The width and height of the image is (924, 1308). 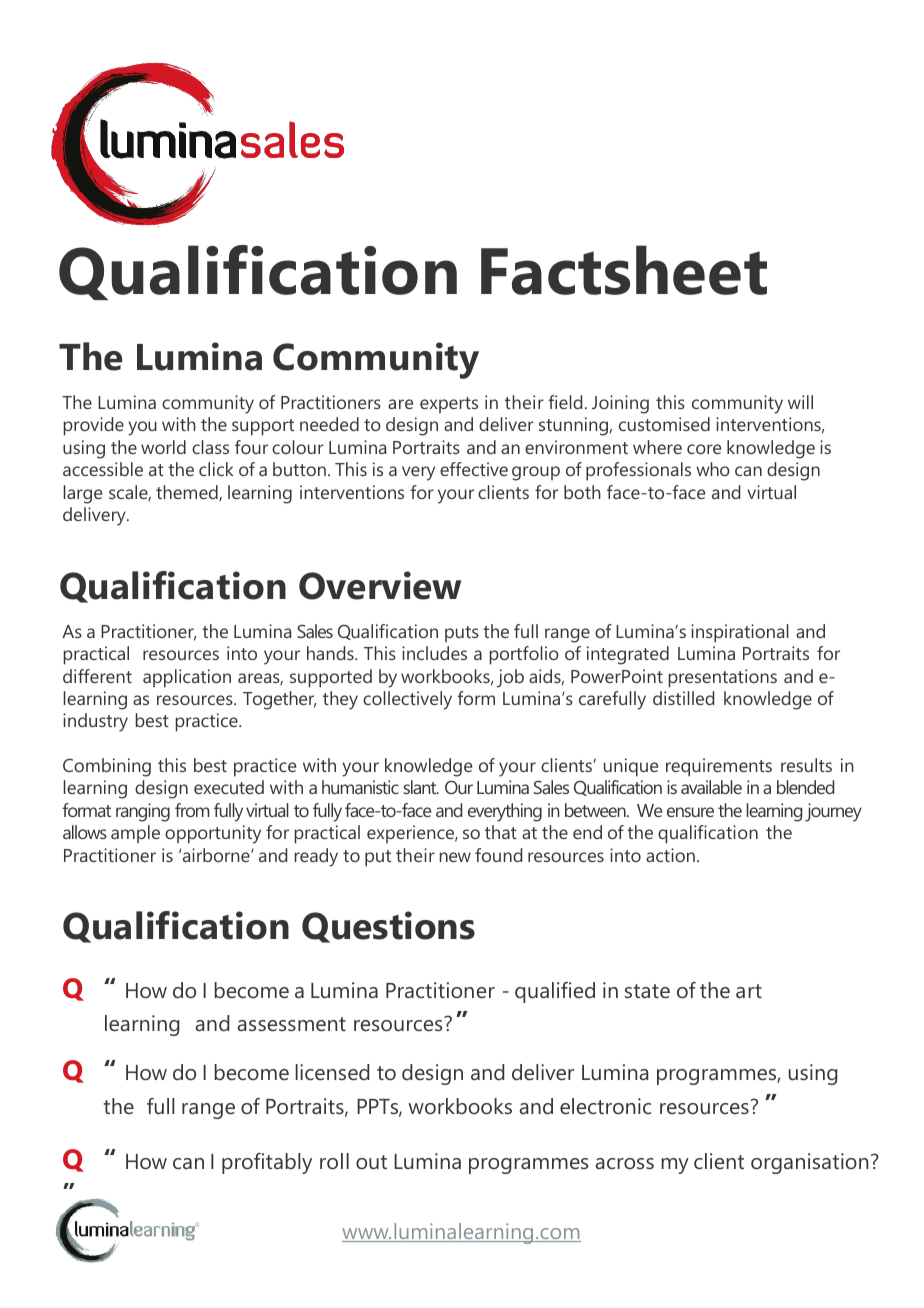 I want to click on available, so click(x=711, y=787).
